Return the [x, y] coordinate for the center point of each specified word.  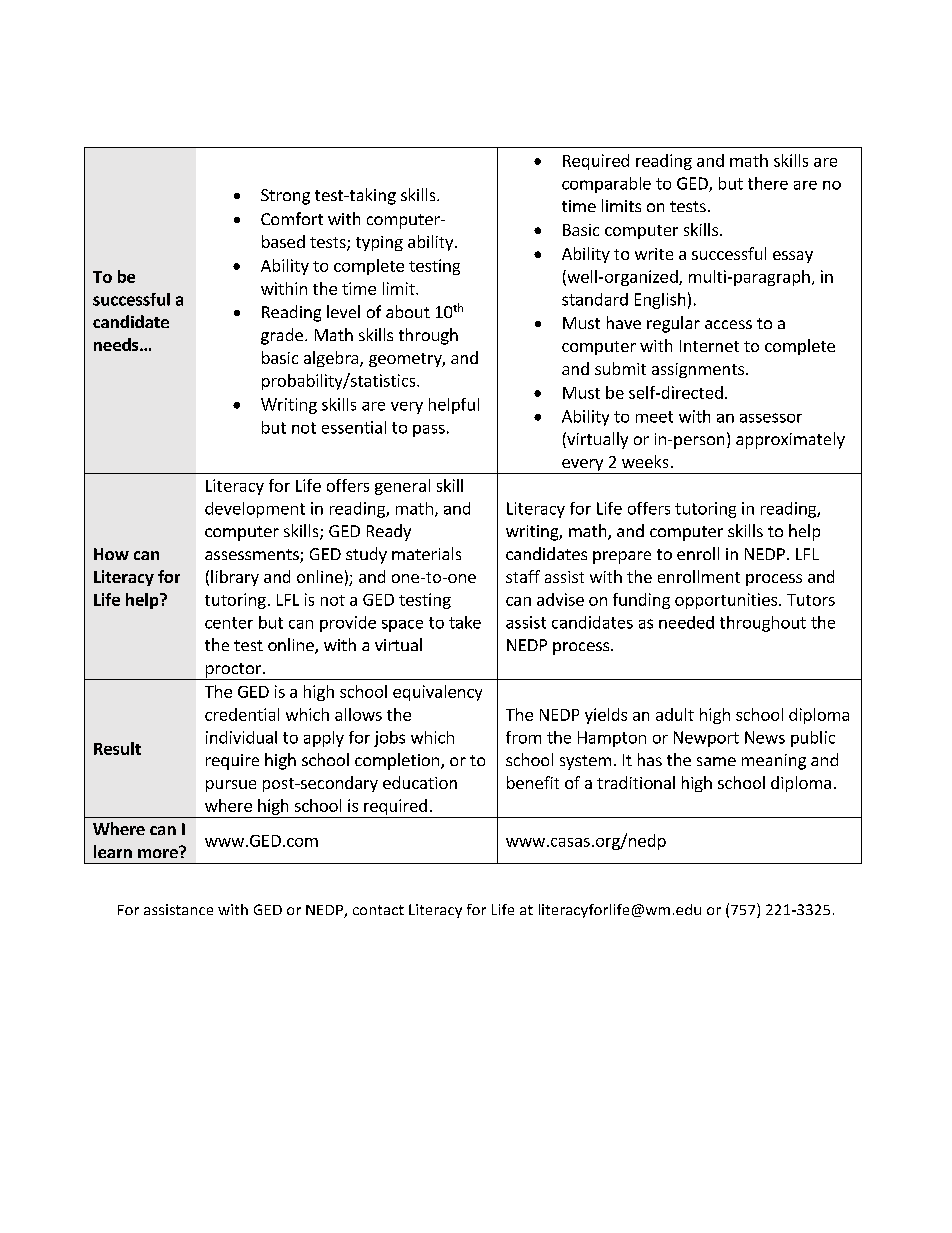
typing [379, 243]
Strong [285, 197]
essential [354, 427]
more [159, 852]
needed [686, 622]
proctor [233, 671]
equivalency [437, 693]
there [768, 183]
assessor [771, 418]
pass [429, 431]
